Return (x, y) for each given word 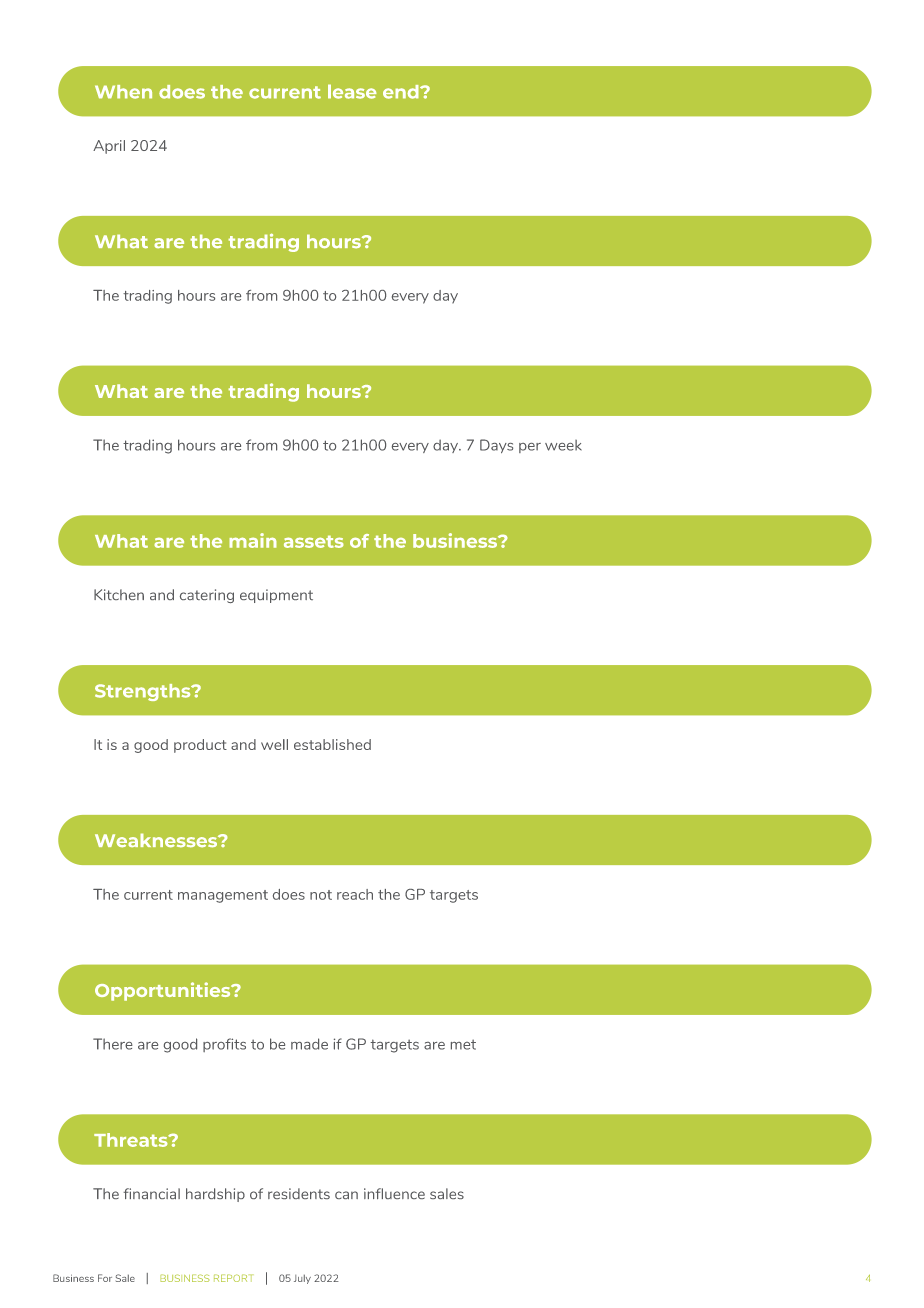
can (346, 1195)
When (123, 92)
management (223, 896)
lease (352, 91)
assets (314, 541)
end (402, 92)
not (321, 895)
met (463, 1044)
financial (151, 1193)
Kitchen (119, 594)
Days (496, 446)
